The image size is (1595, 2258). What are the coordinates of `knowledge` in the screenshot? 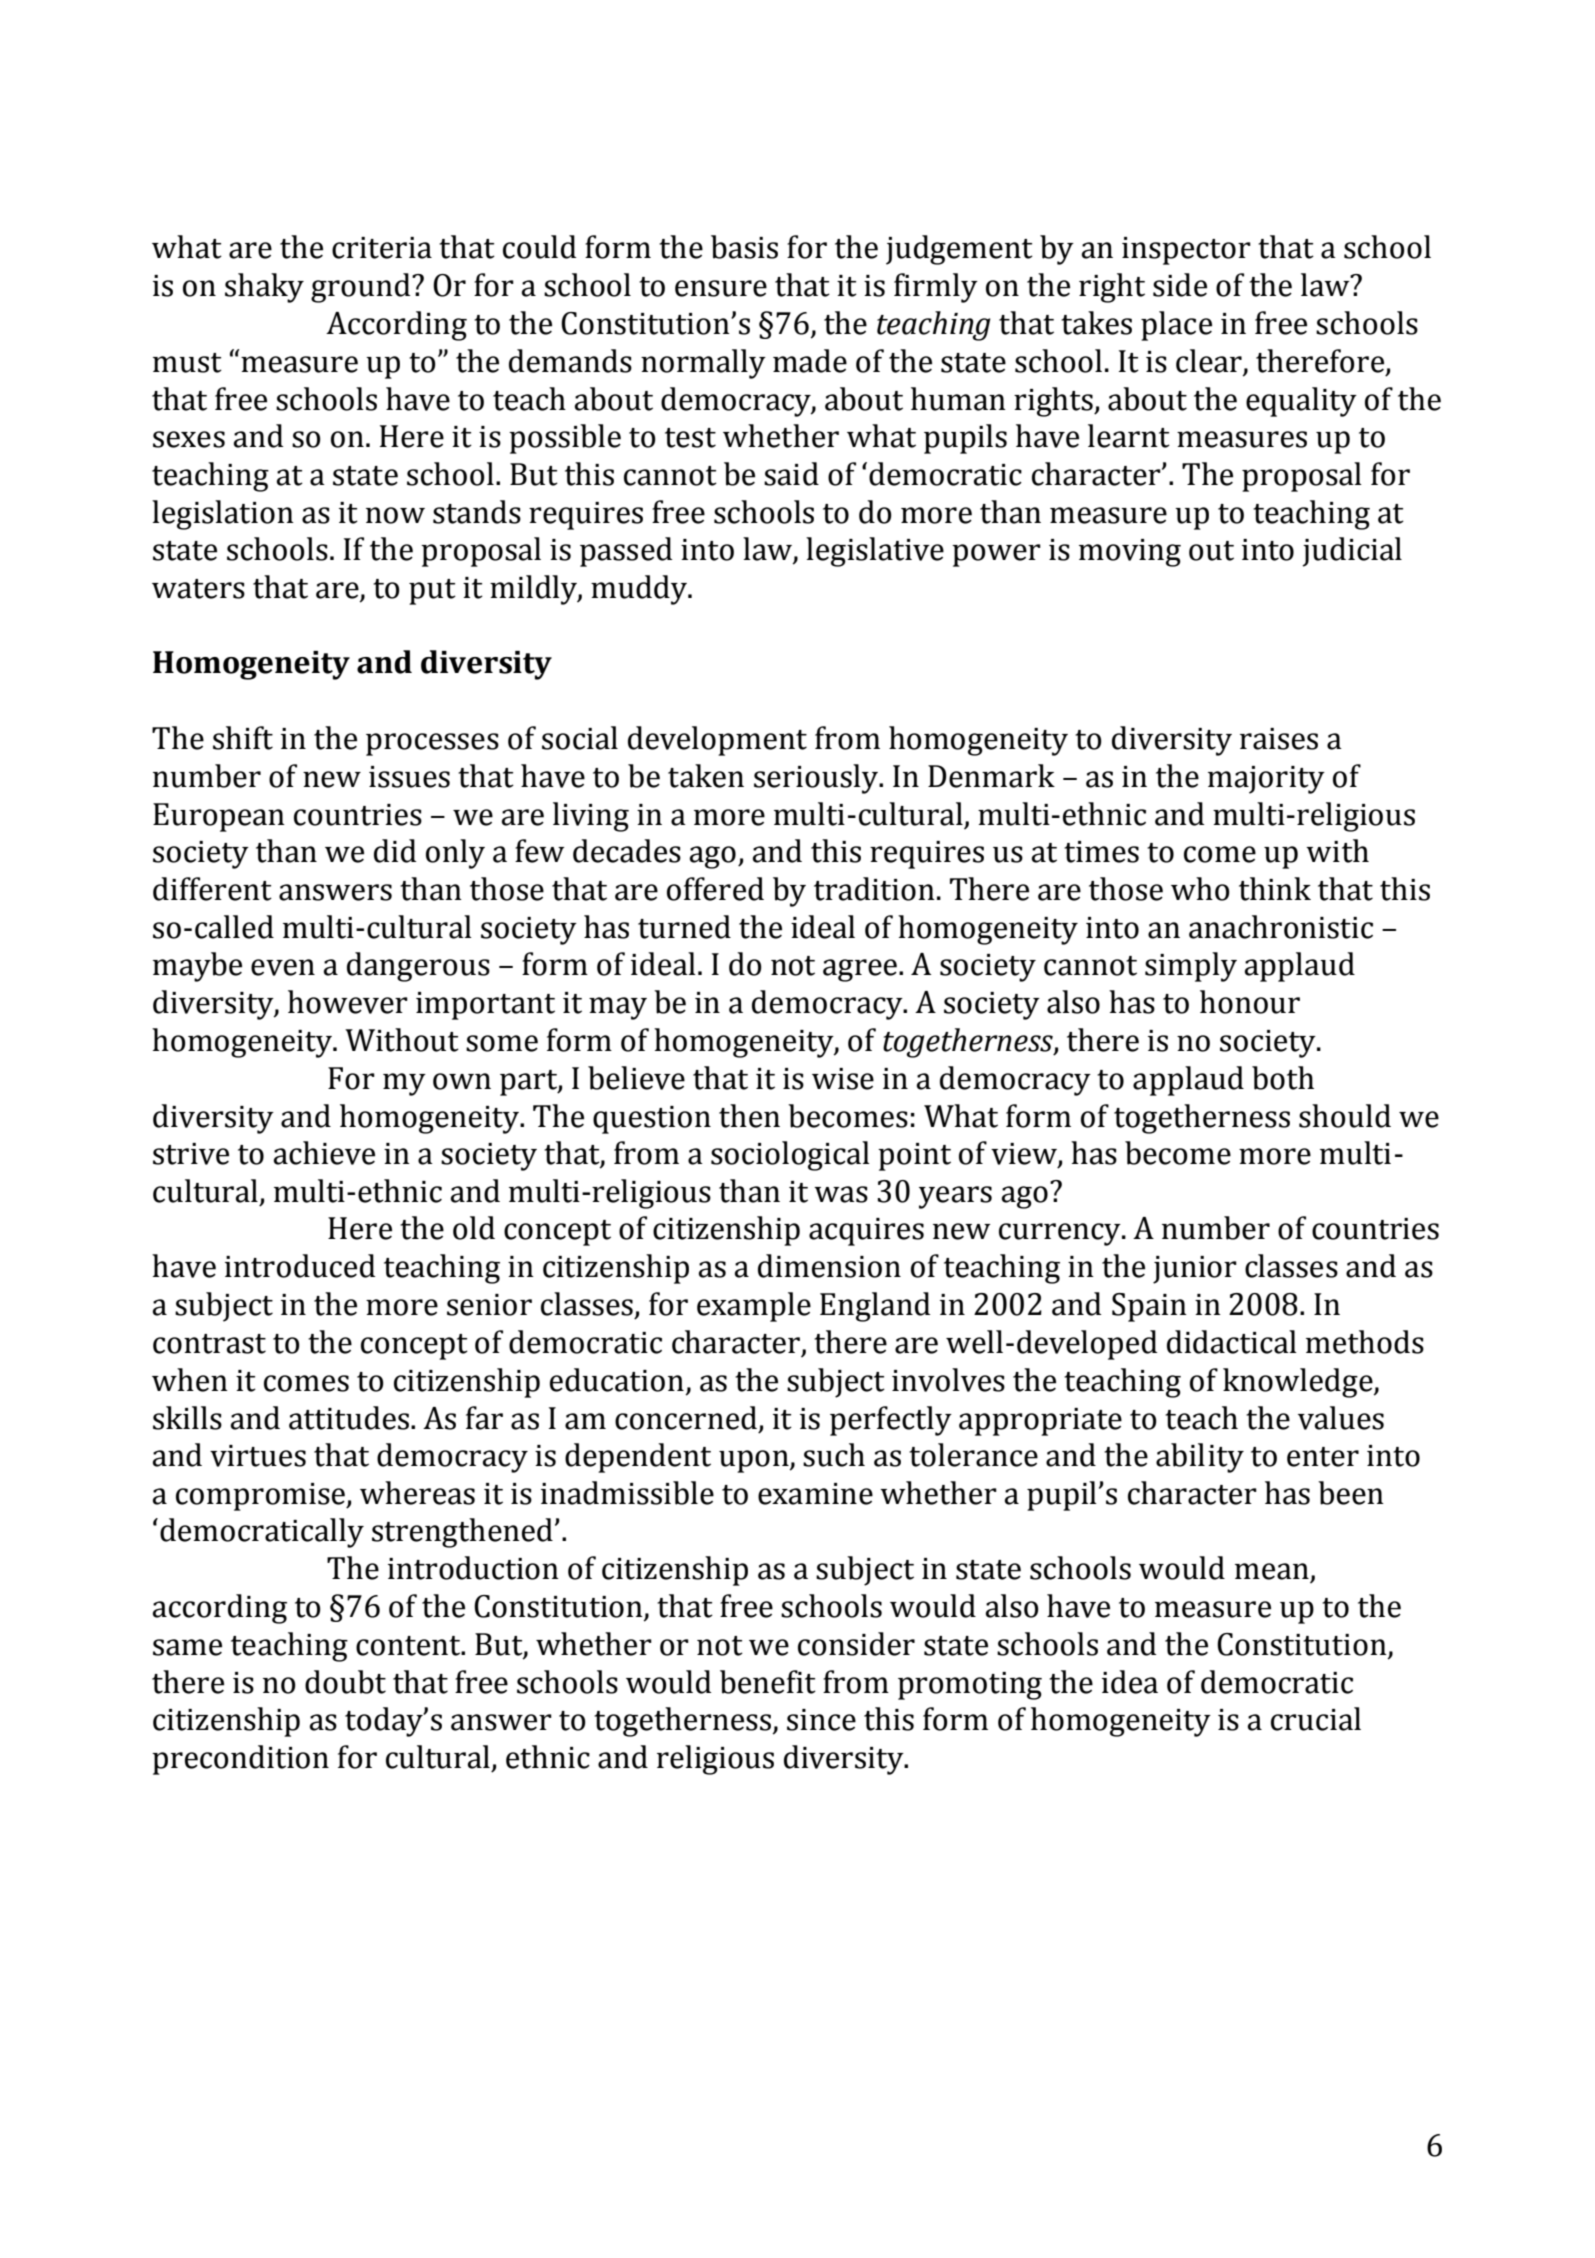 It's located at (1299, 1383).
